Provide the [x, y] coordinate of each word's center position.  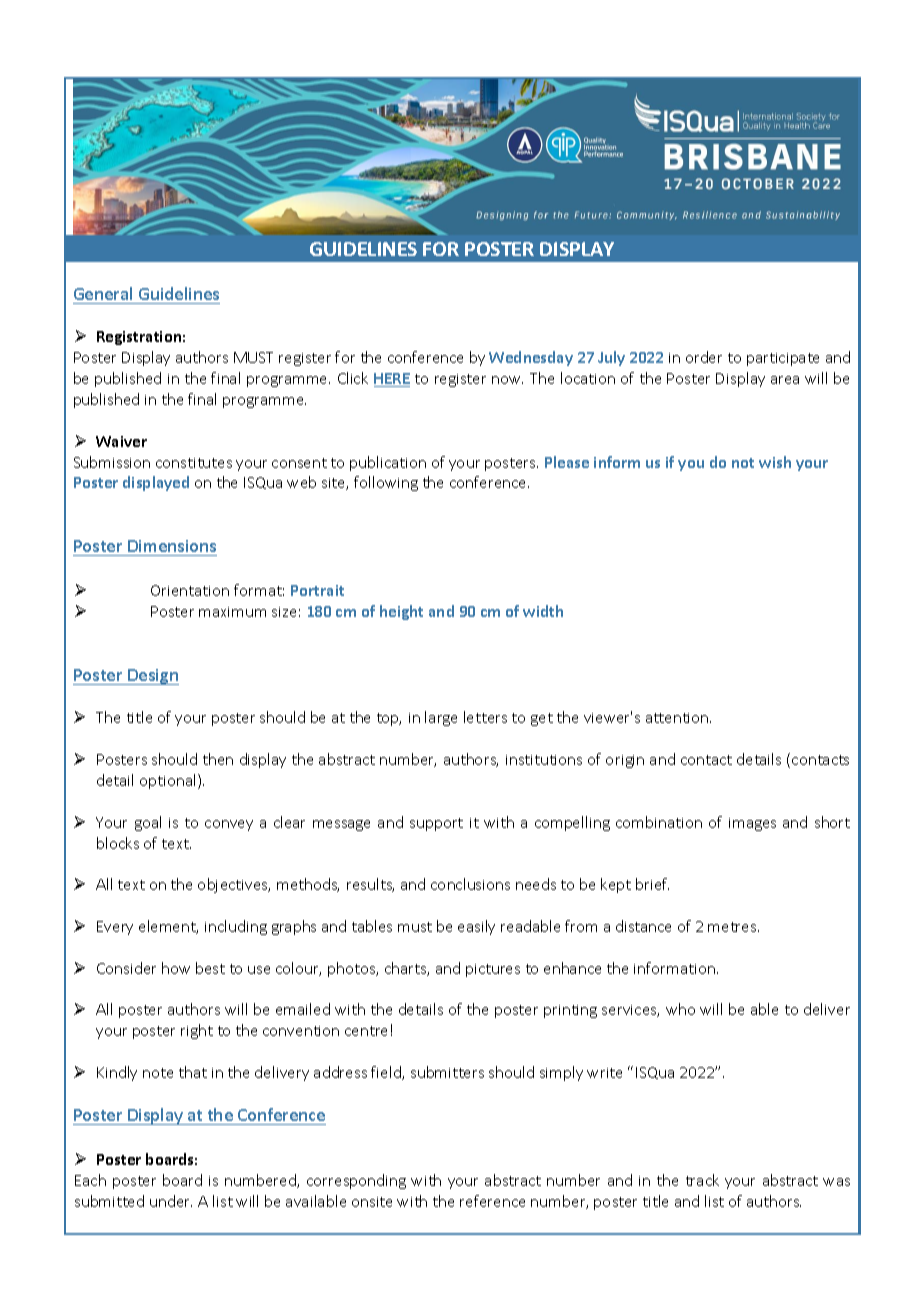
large [441, 718]
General [103, 293]
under [171, 1201]
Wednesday [531, 358]
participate [783, 359]
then [218, 759]
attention [678, 718]
